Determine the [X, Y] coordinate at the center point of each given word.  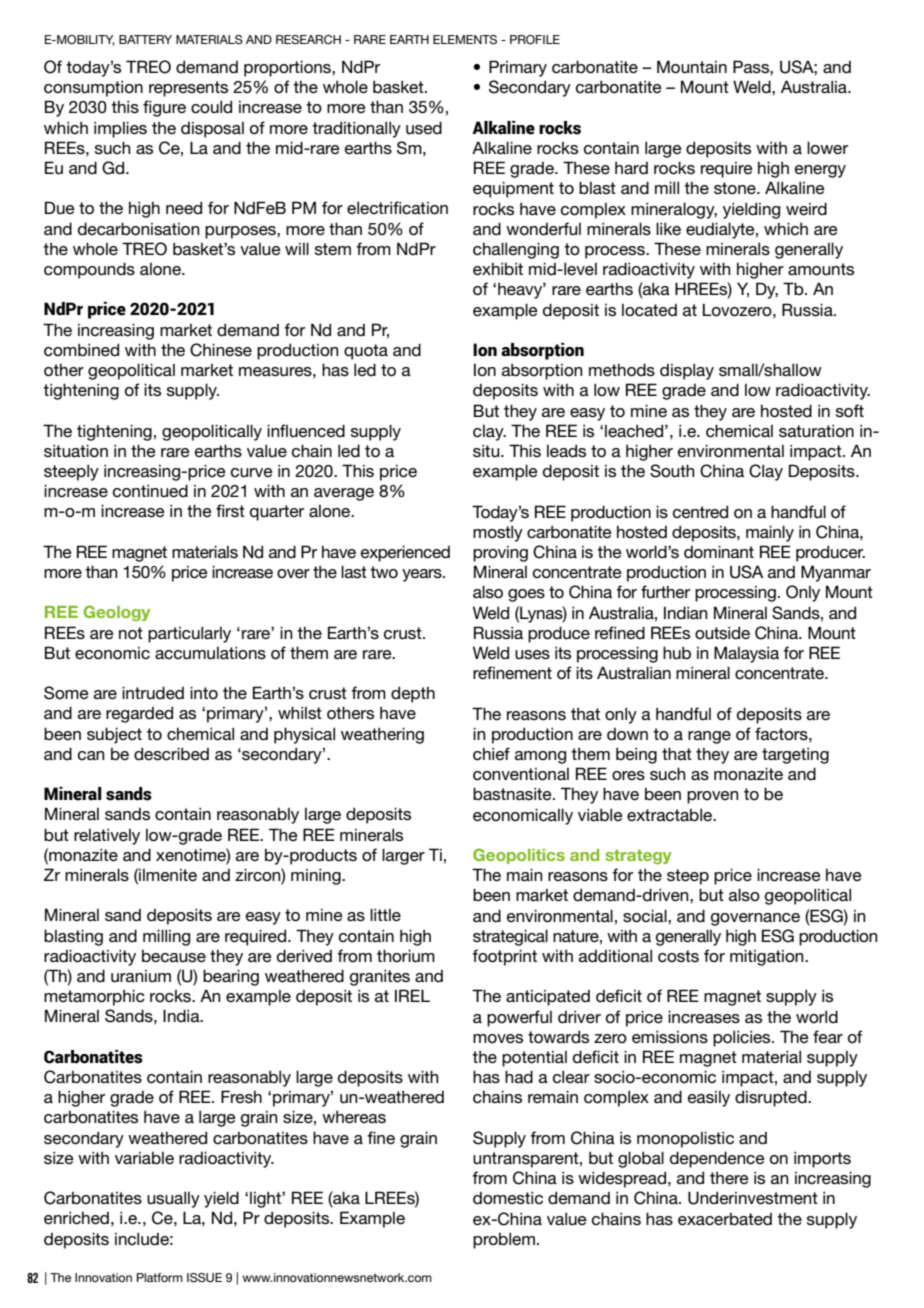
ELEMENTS [465, 40]
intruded [153, 693]
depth [413, 694]
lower [827, 147]
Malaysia [746, 654]
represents [188, 89]
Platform [160, 1277]
